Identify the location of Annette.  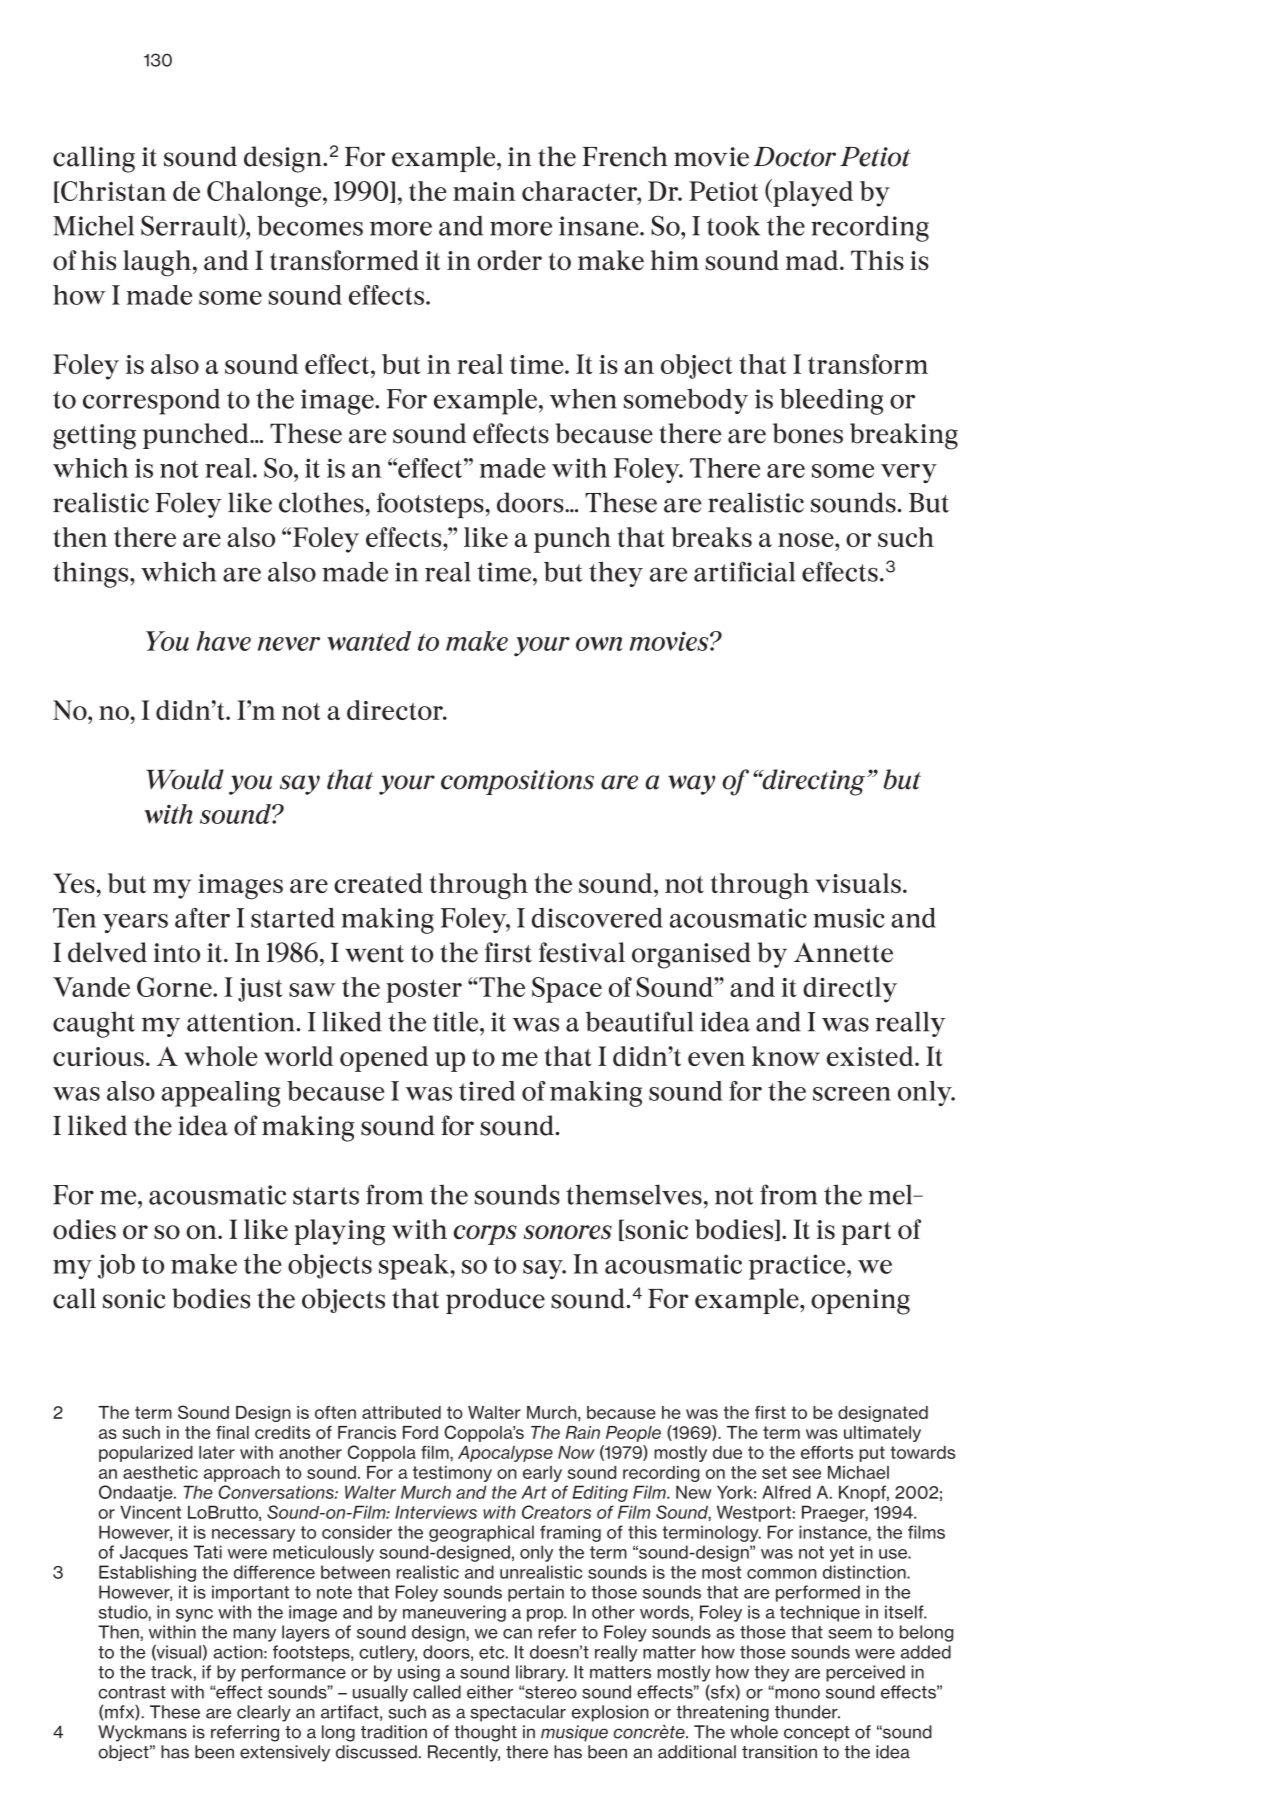
(843, 953).
